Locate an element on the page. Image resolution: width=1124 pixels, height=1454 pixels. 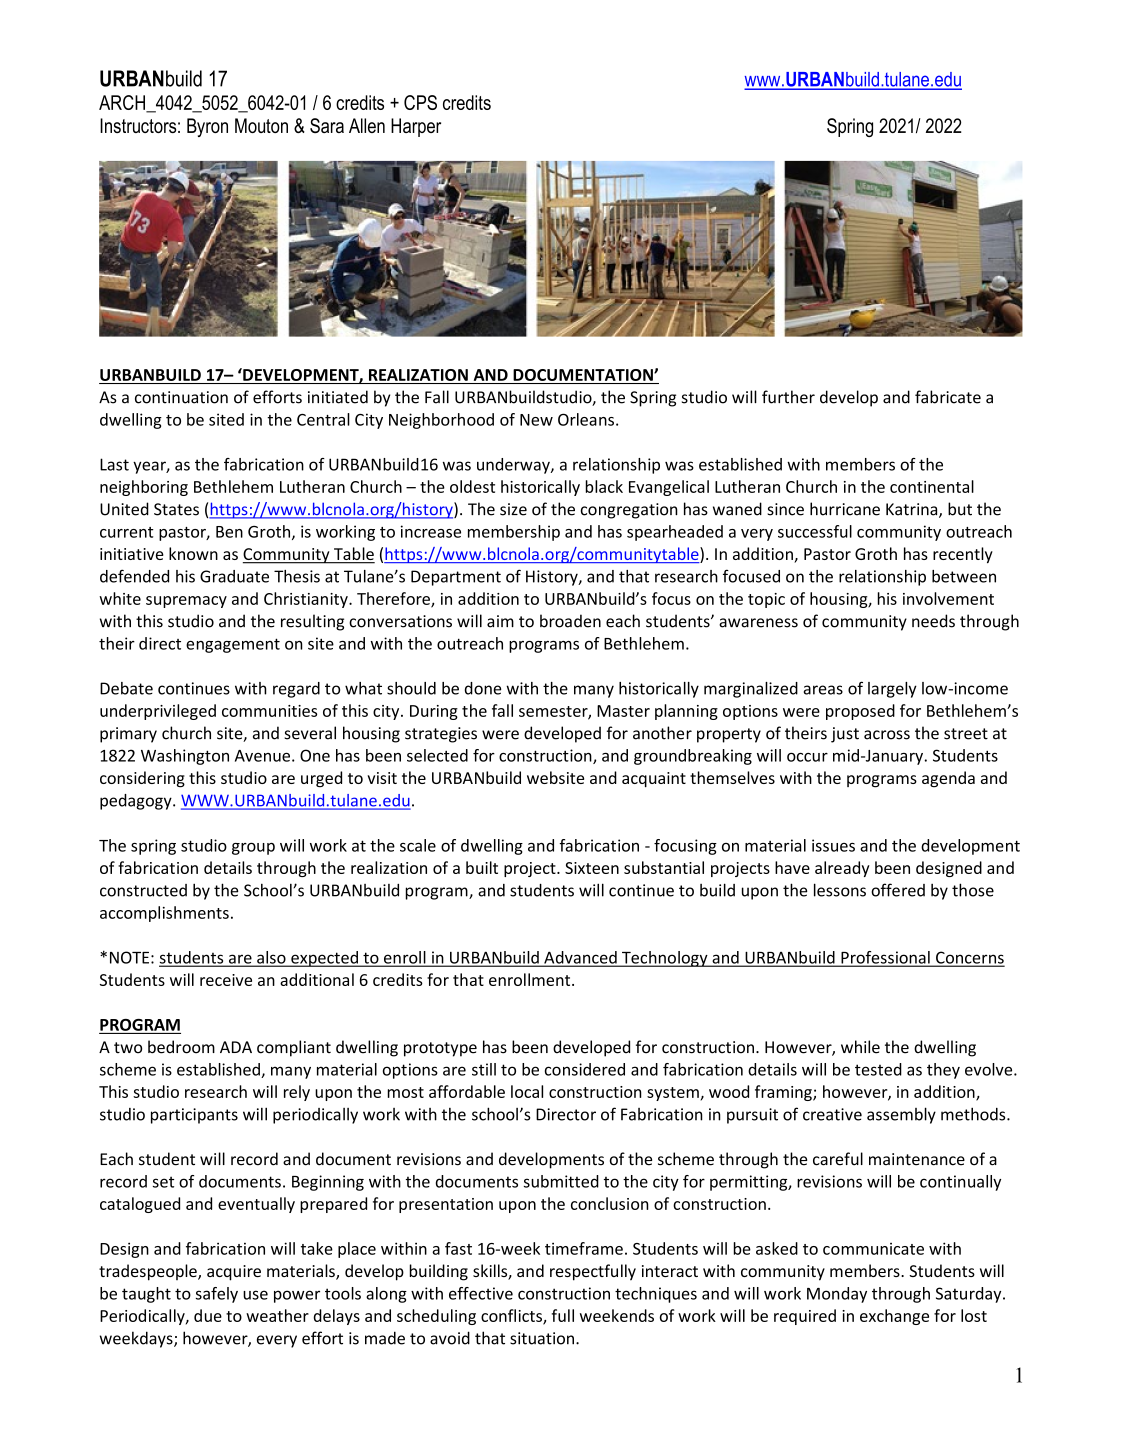
across is located at coordinates (887, 735).
